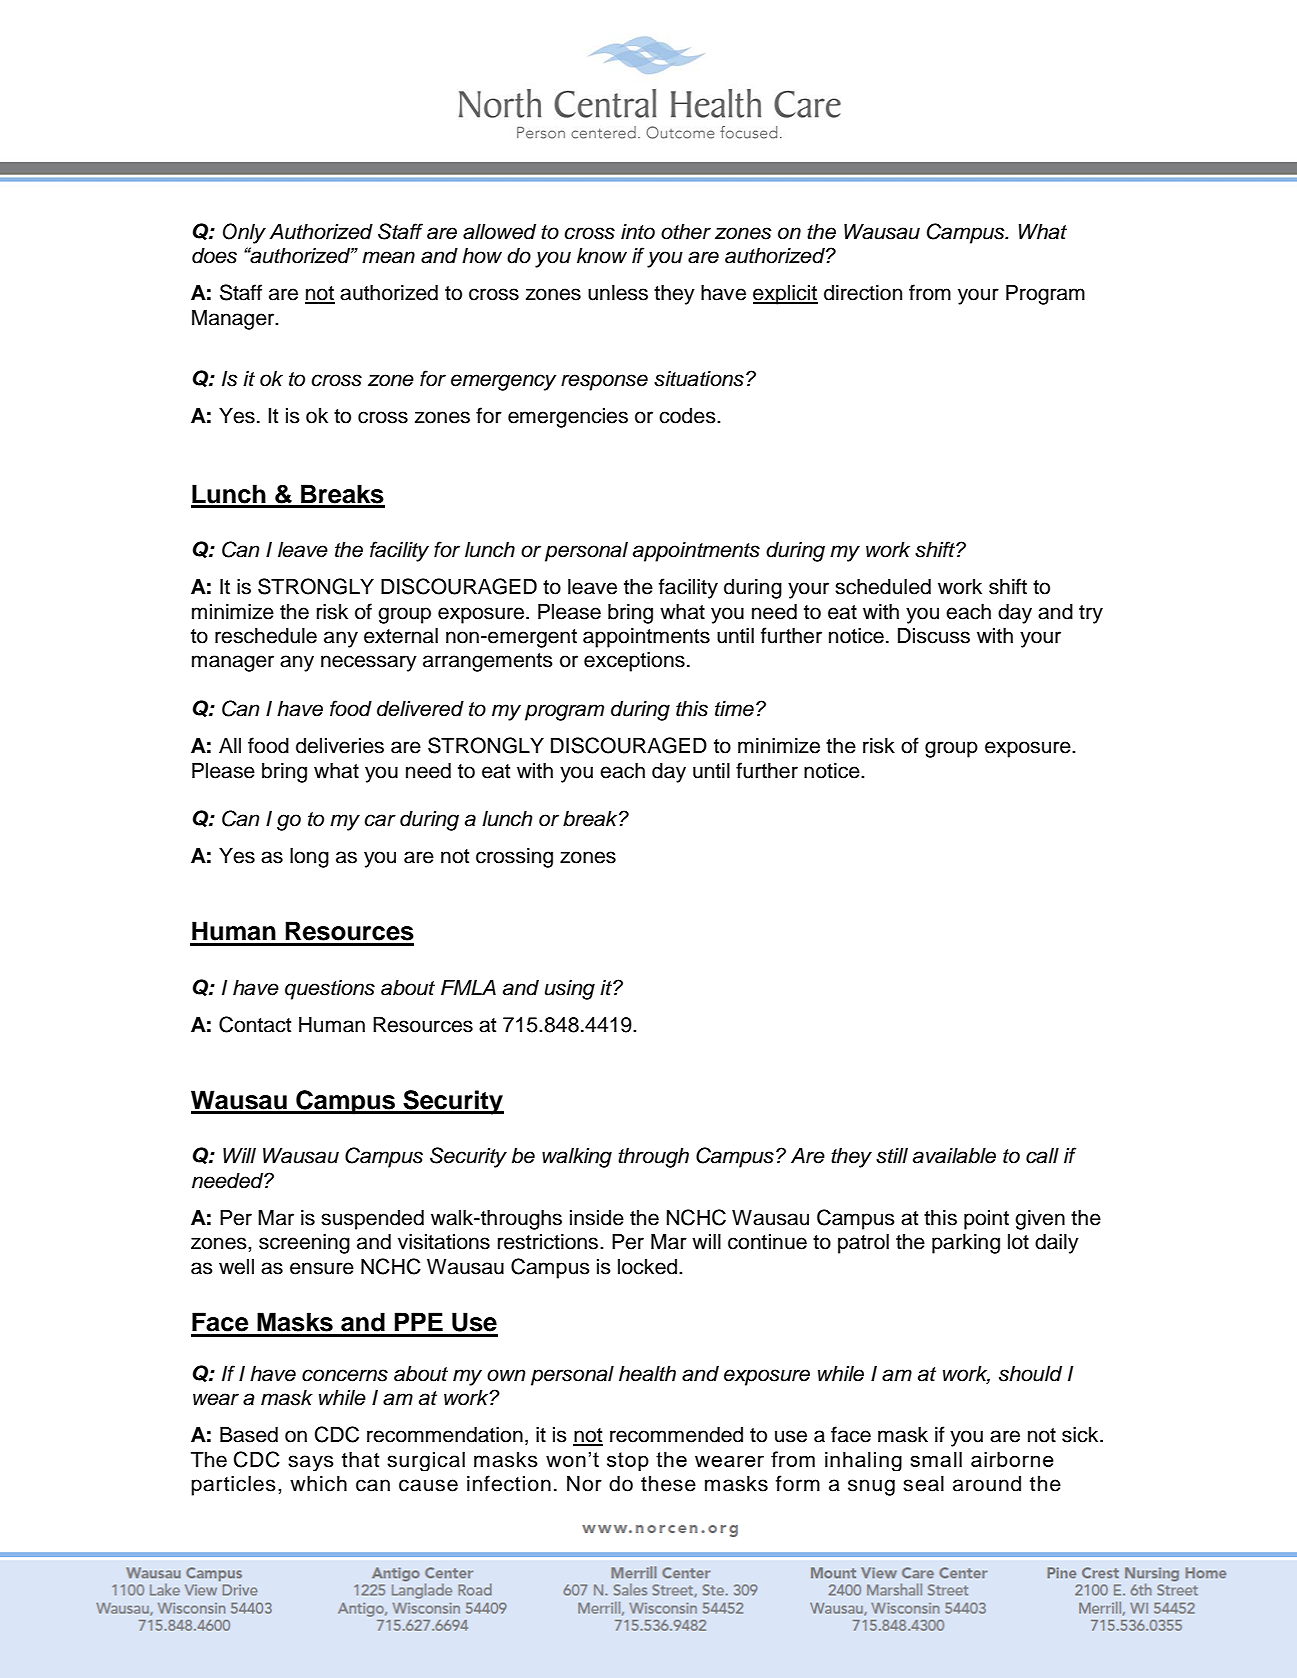 This image has width=1297, height=1678. Describe the element at coordinates (618, 293) in the image. I see `unless` at that location.
